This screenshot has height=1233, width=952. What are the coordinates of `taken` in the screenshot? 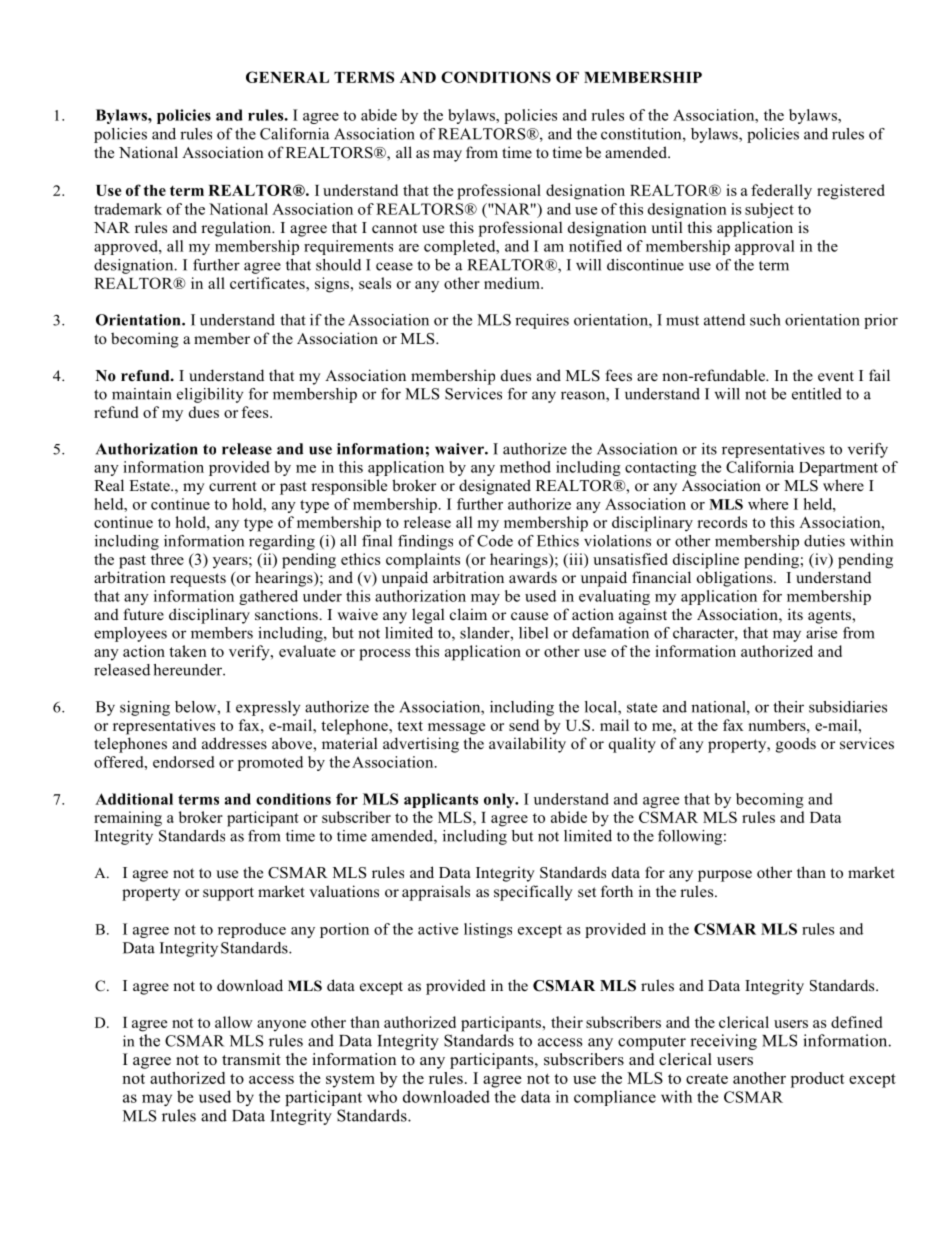 It's located at (187, 651).
